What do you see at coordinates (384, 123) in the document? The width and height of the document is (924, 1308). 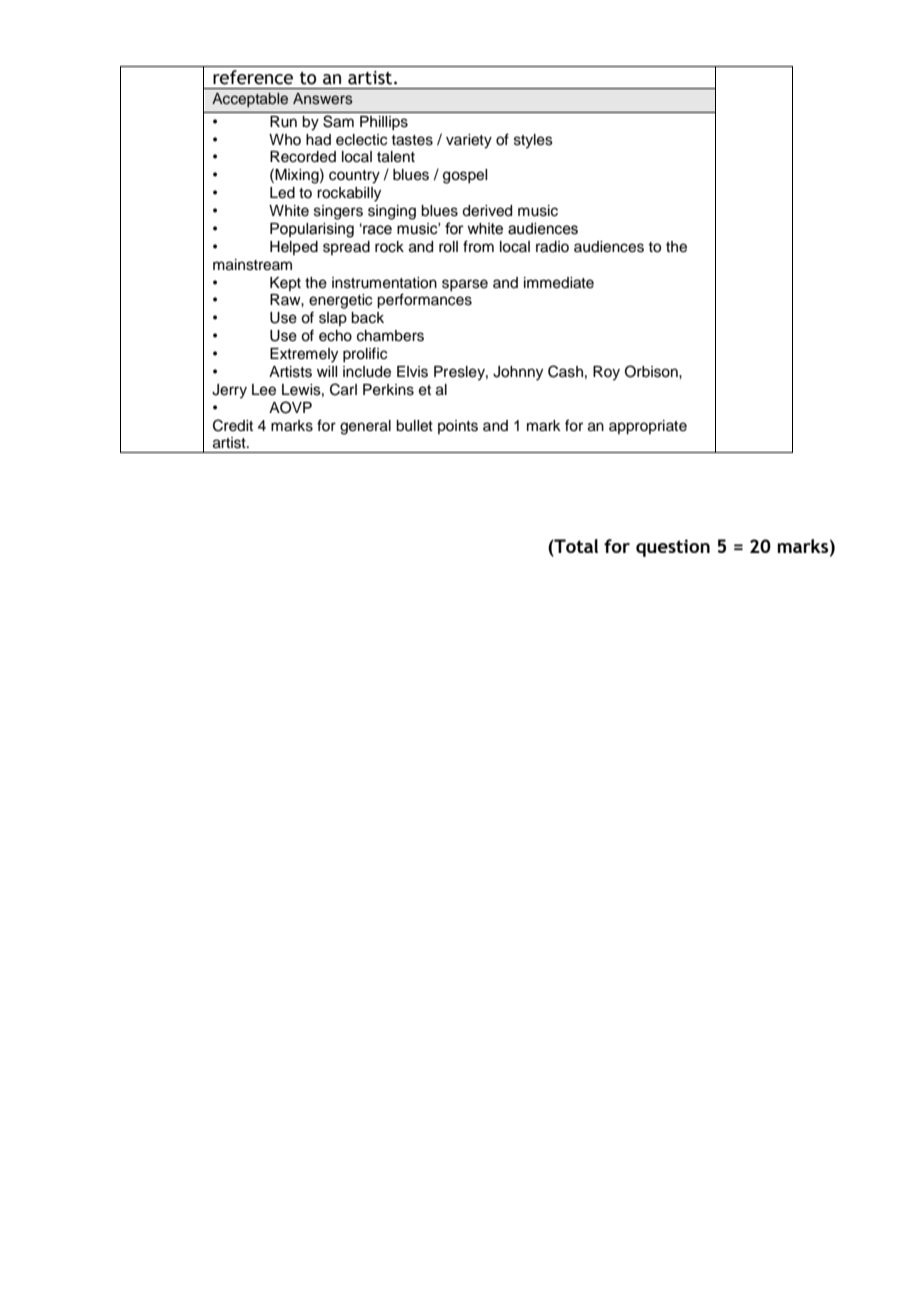 I see `Phillips` at bounding box center [384, 123].
